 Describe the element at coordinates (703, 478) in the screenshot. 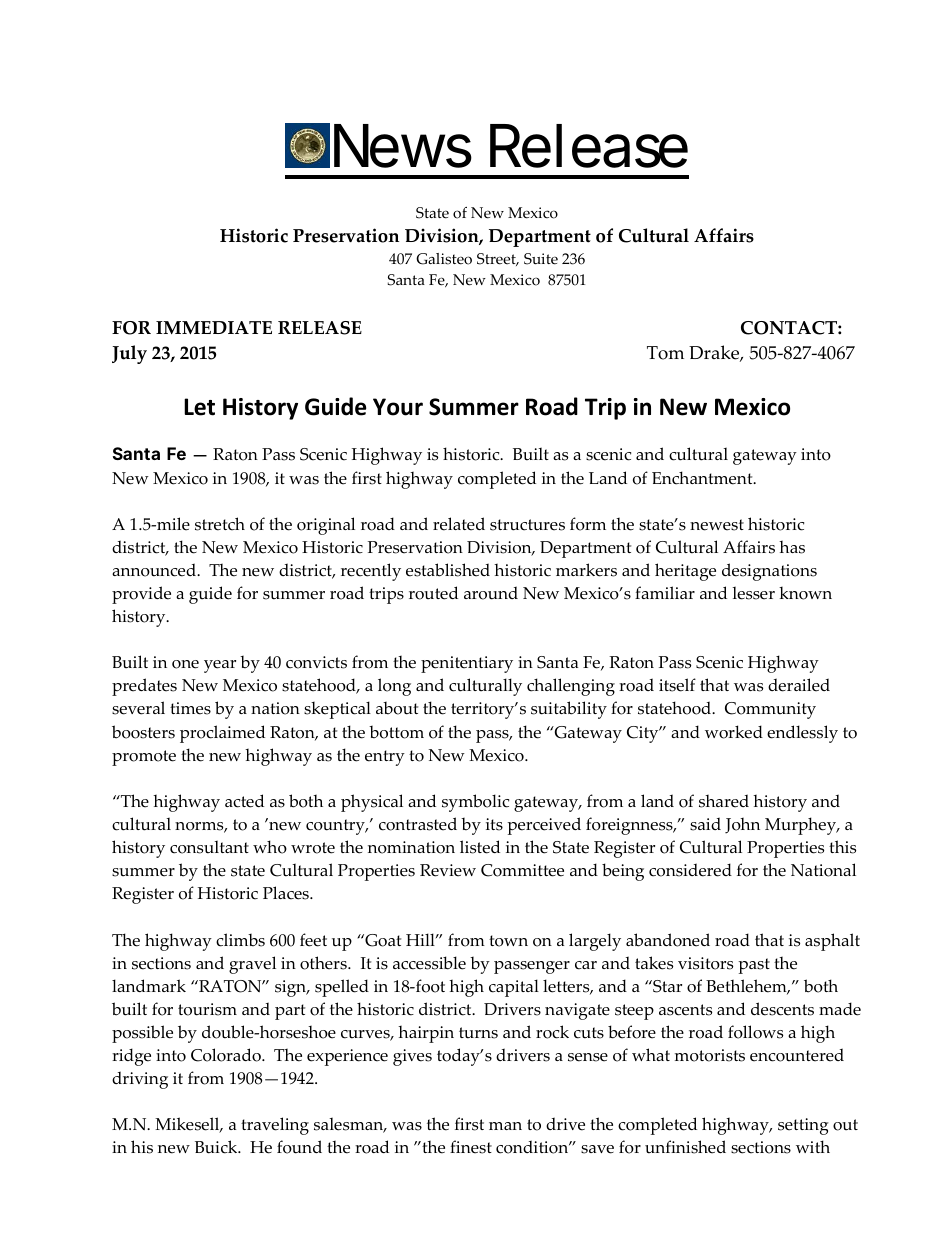

I see `Enchantment` at that location.
